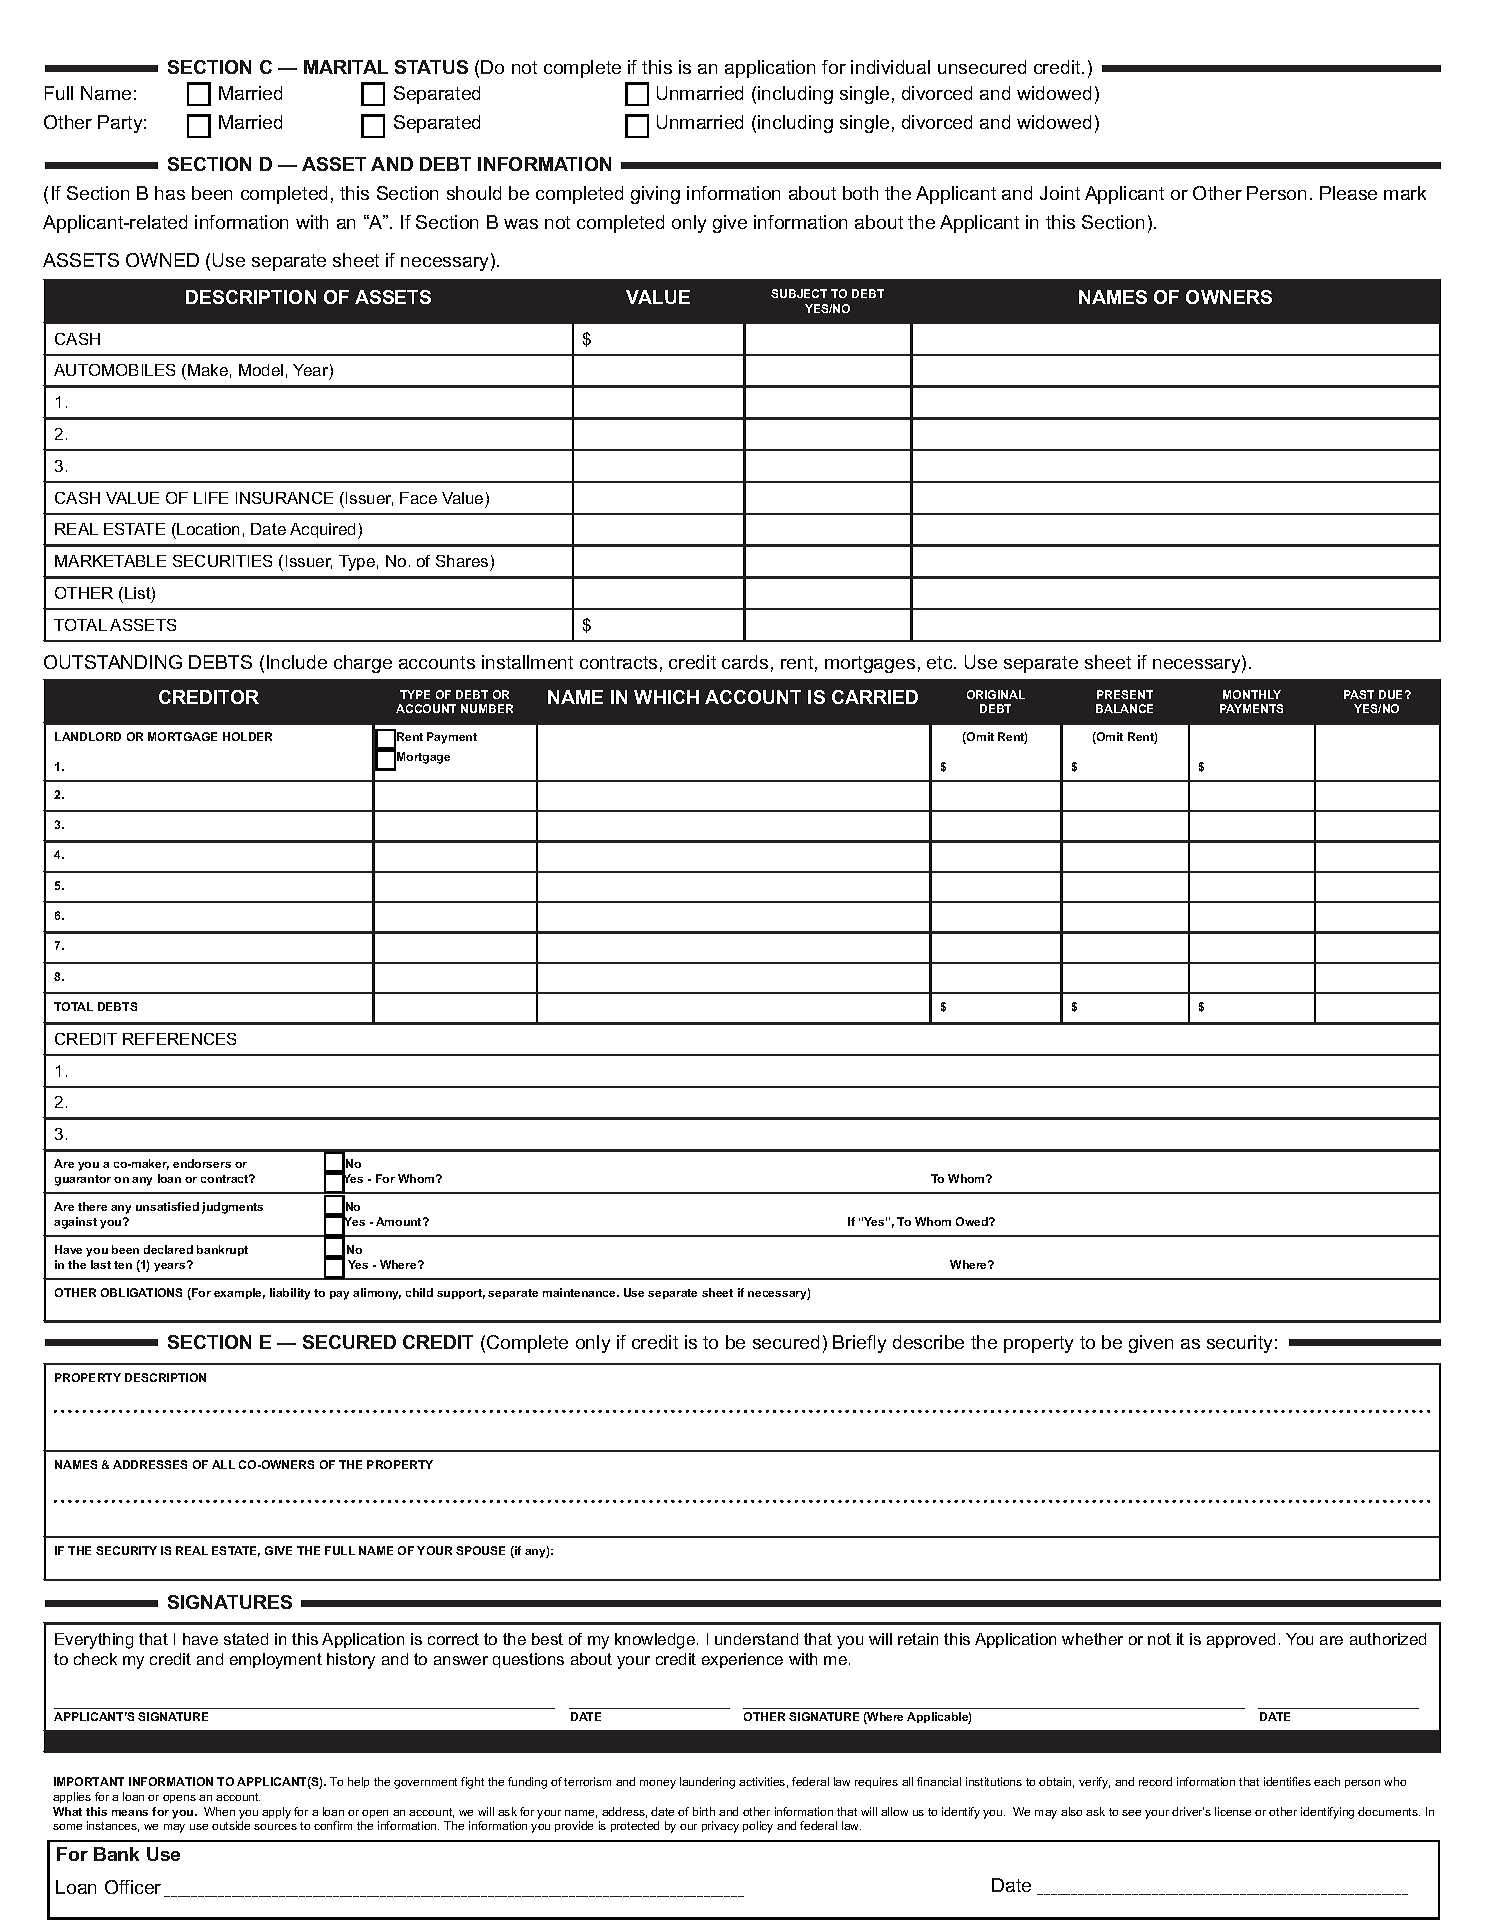 This document has width=1485, height=1922. What do you see at coordinates (170, 193) in the document?
I see `has` at bounding box center [170, 193].
